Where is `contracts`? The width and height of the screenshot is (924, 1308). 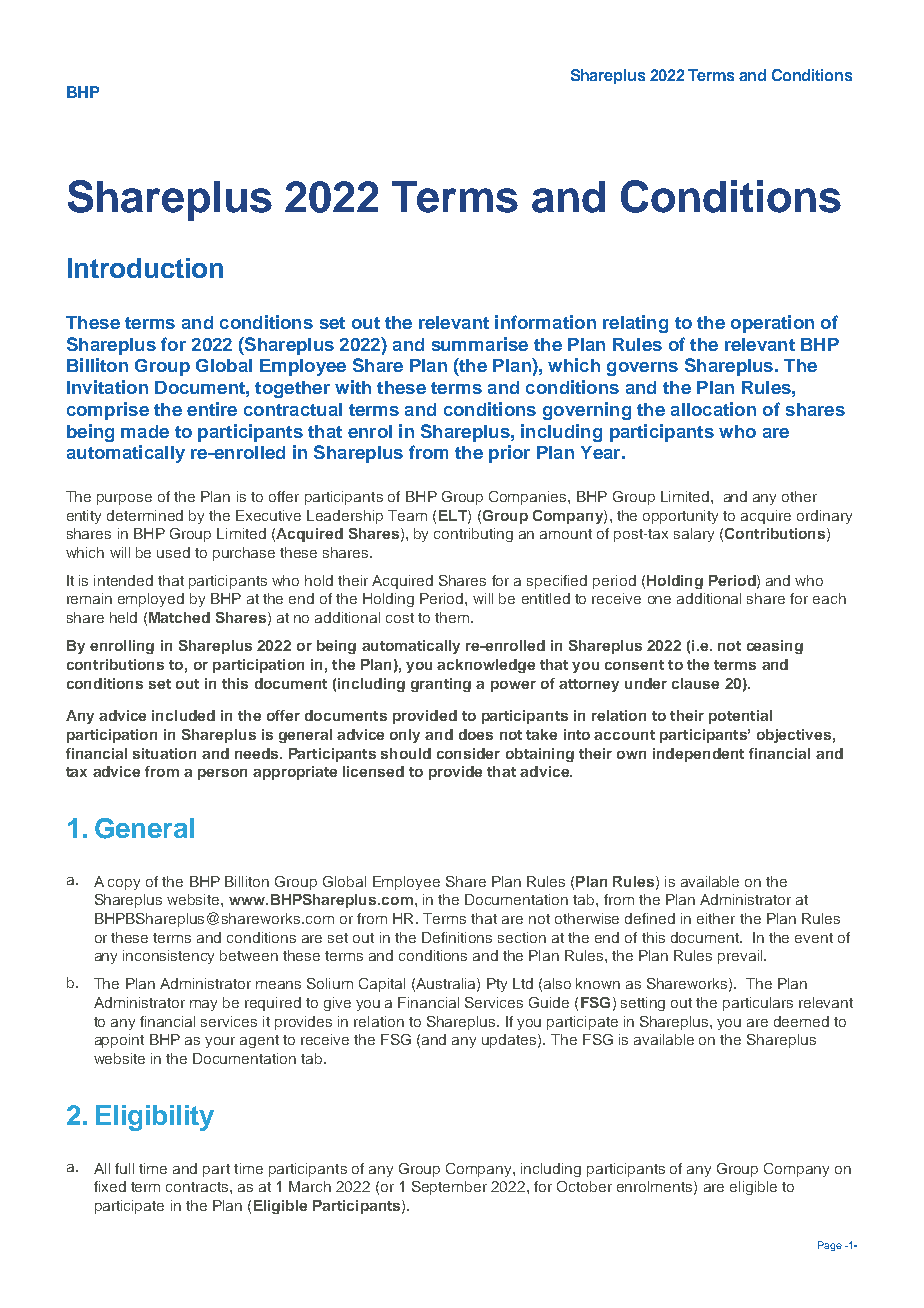
contracts is located at coordinates (198, 1187).
